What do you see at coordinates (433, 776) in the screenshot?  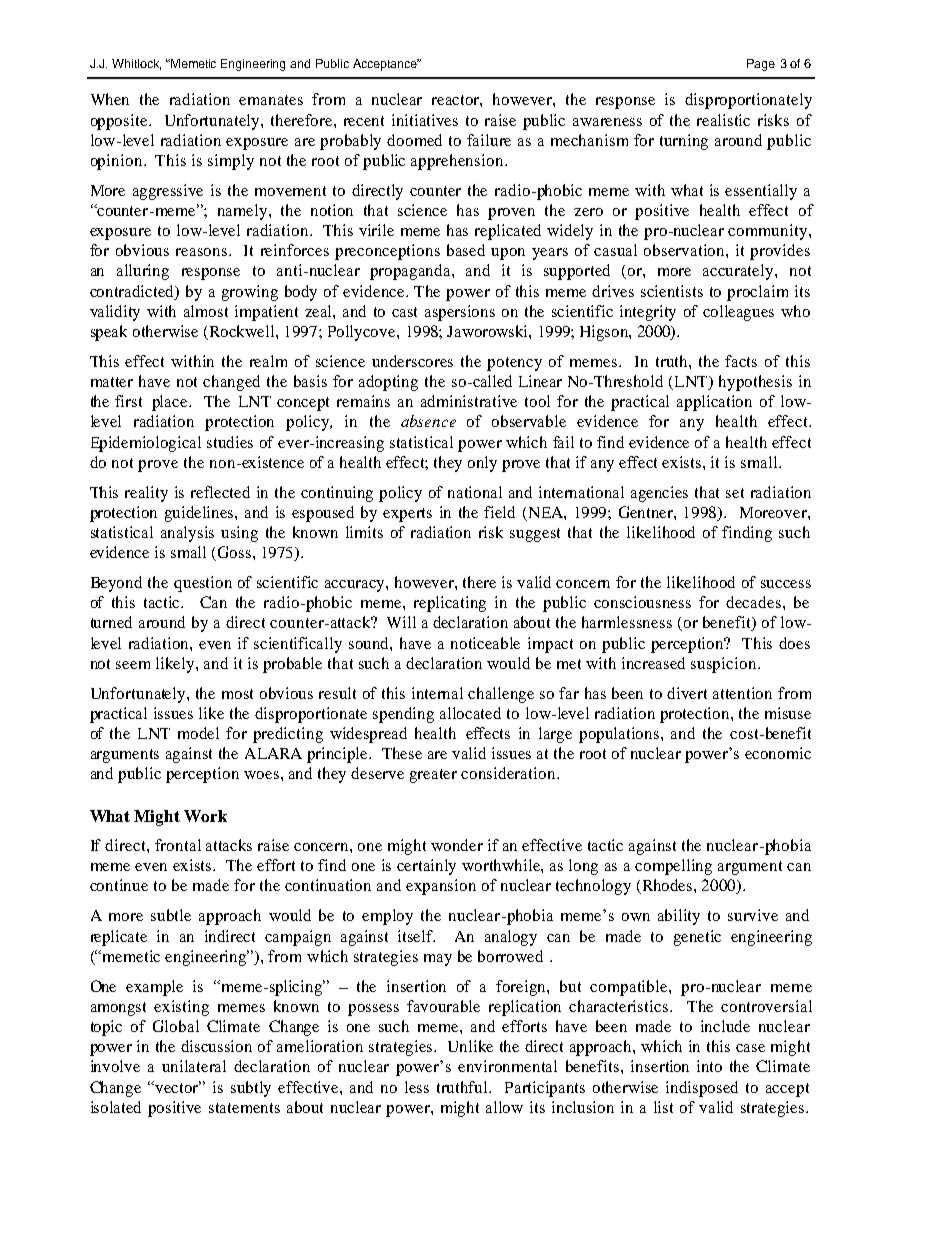 I see `greater` at bounding box center [433, 776].
